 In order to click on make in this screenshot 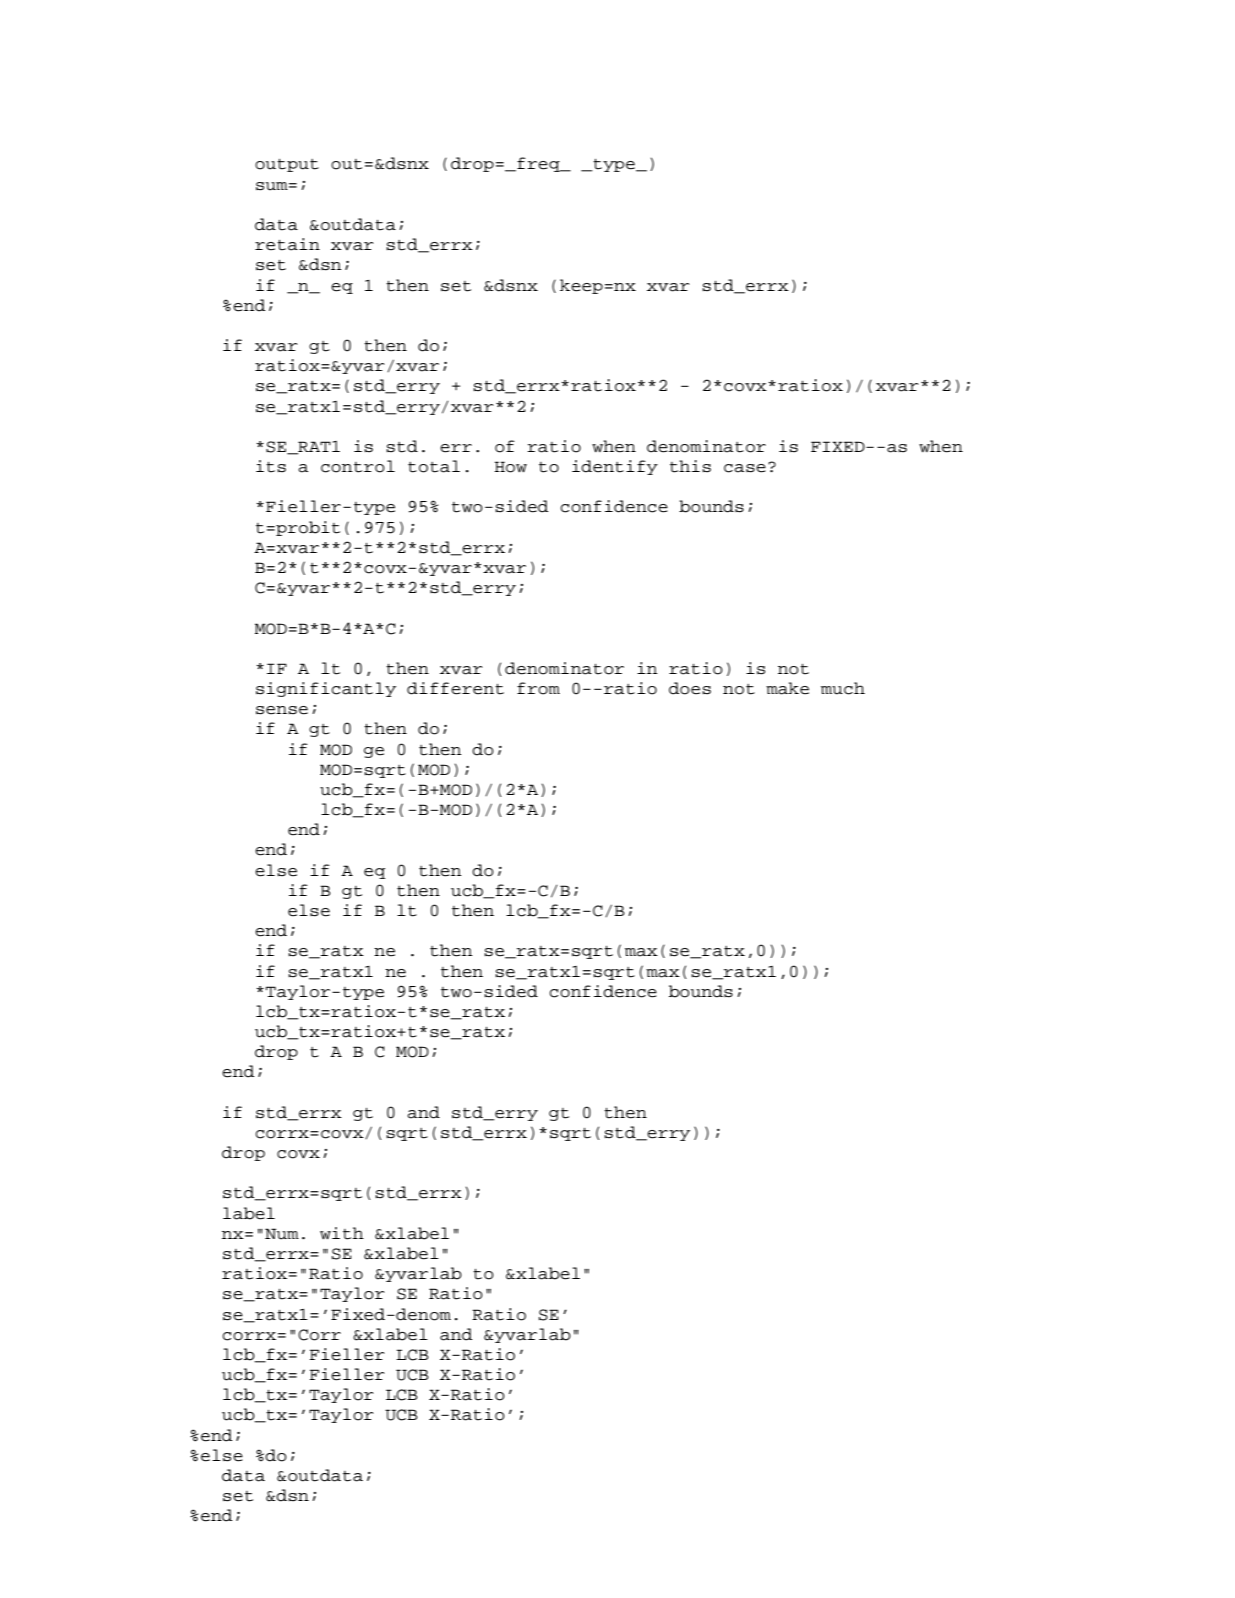, I will do `click(787, 688)`.
